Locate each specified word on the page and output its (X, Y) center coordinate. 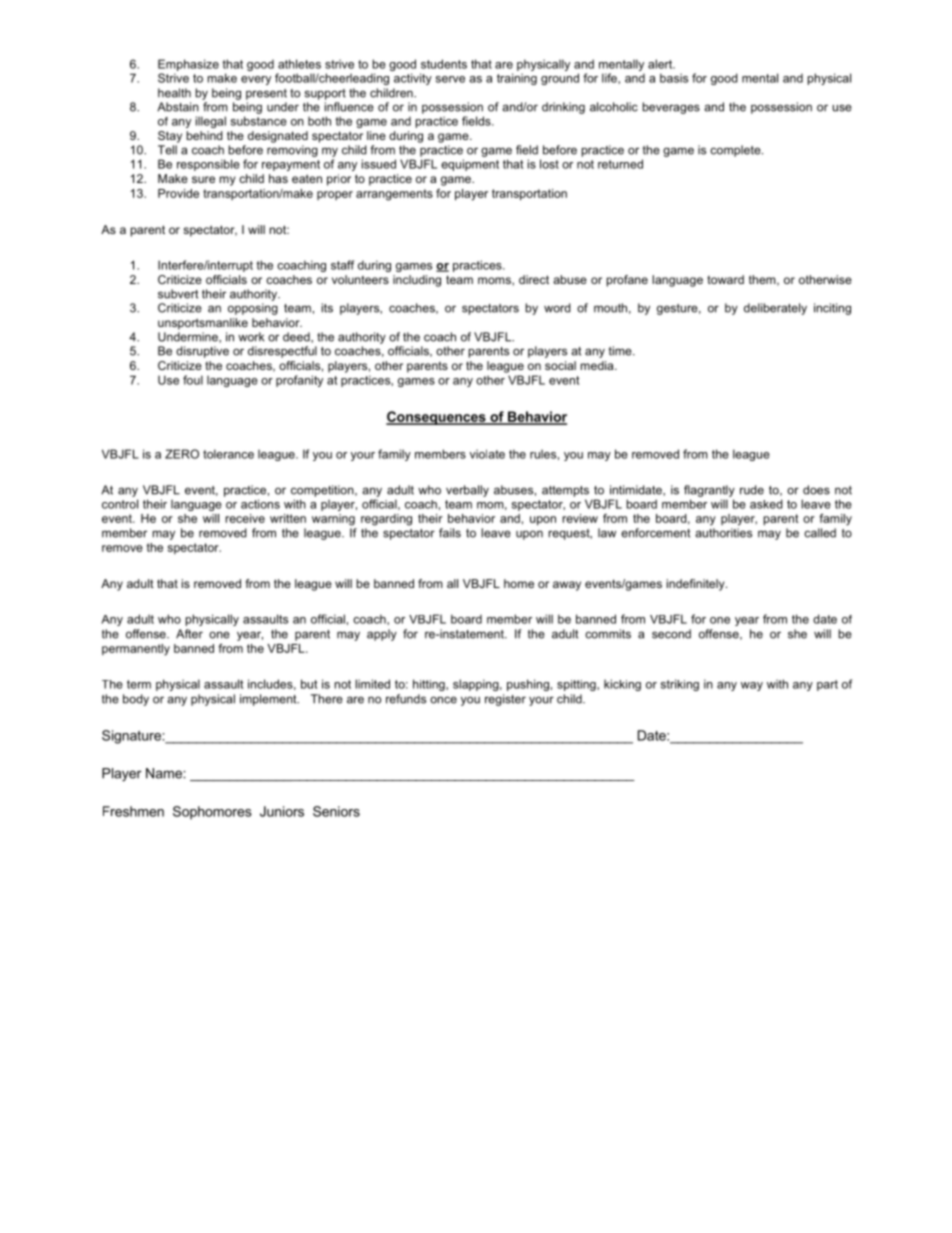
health (174, 93)
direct (534, 279)
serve (450, 79)
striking (680, 685)
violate (487, 454)
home (519, 583)
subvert (178, 294)
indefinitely (697, 585)
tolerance (228, 454)
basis (674, 78)
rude (752, 490)
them (763, 280)
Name (165, 773)
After (189, 634)
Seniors (336, 811)
